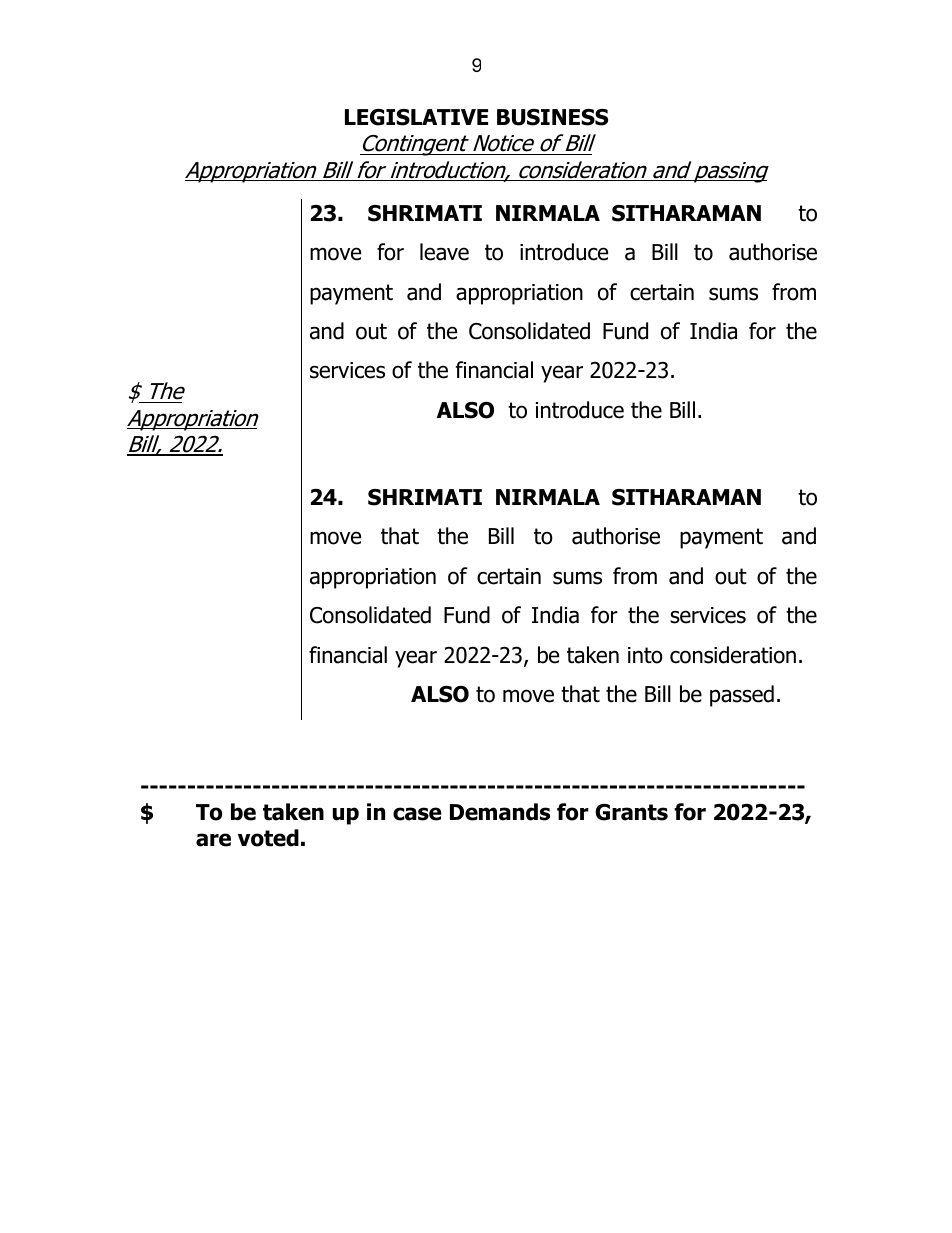 The width and height of the document is (952, 1233). I want to click on BUSINESS, so click(552, 117).
